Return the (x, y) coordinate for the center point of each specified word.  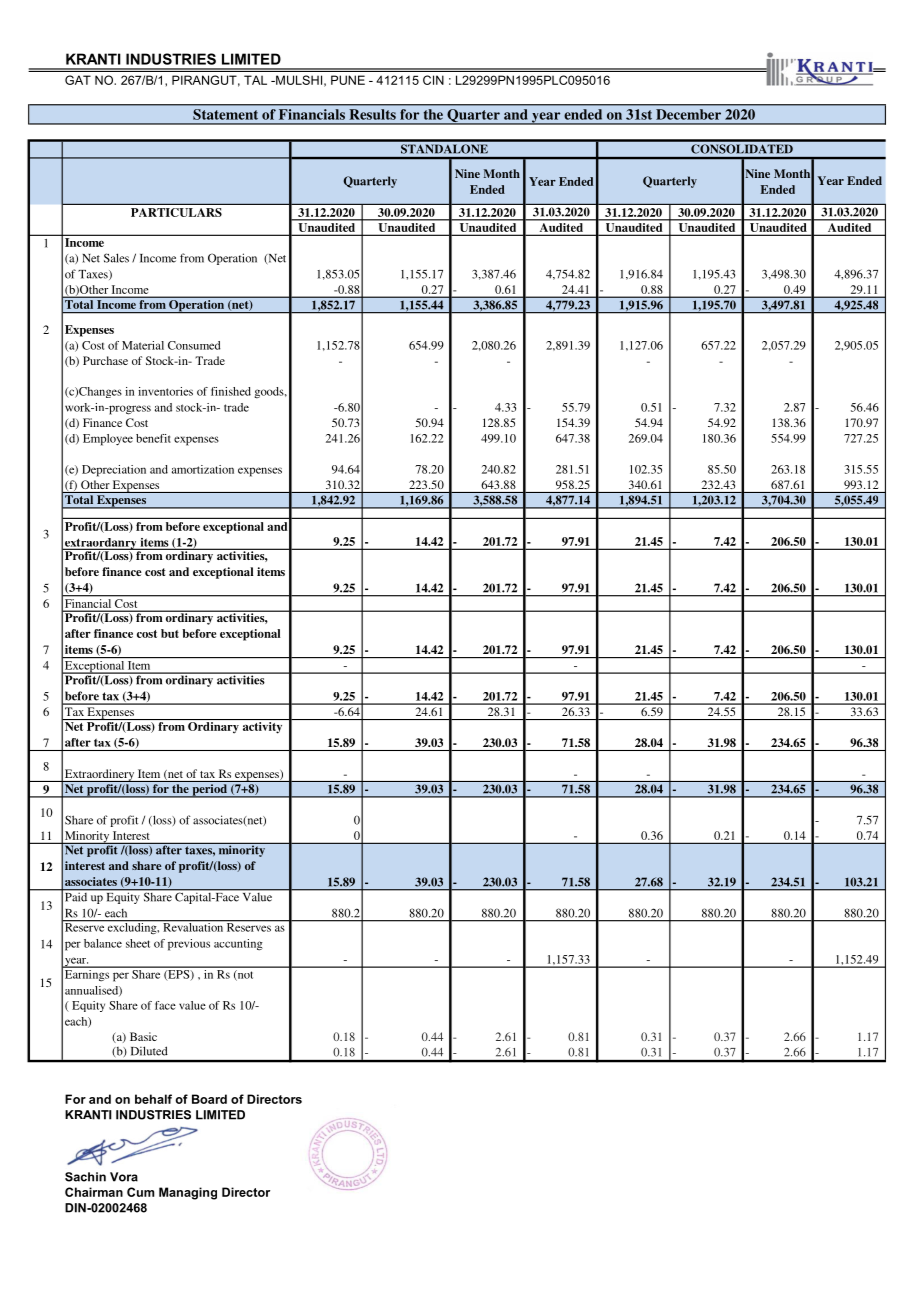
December (689, 114)
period (209, 791)
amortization (203, 469)
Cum (140, 1192)
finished (231, 391)
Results (373, 114)
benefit (153, 438)
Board (209, 1099)
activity (262, 728)
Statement (225, 114)
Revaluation (193, 926)
